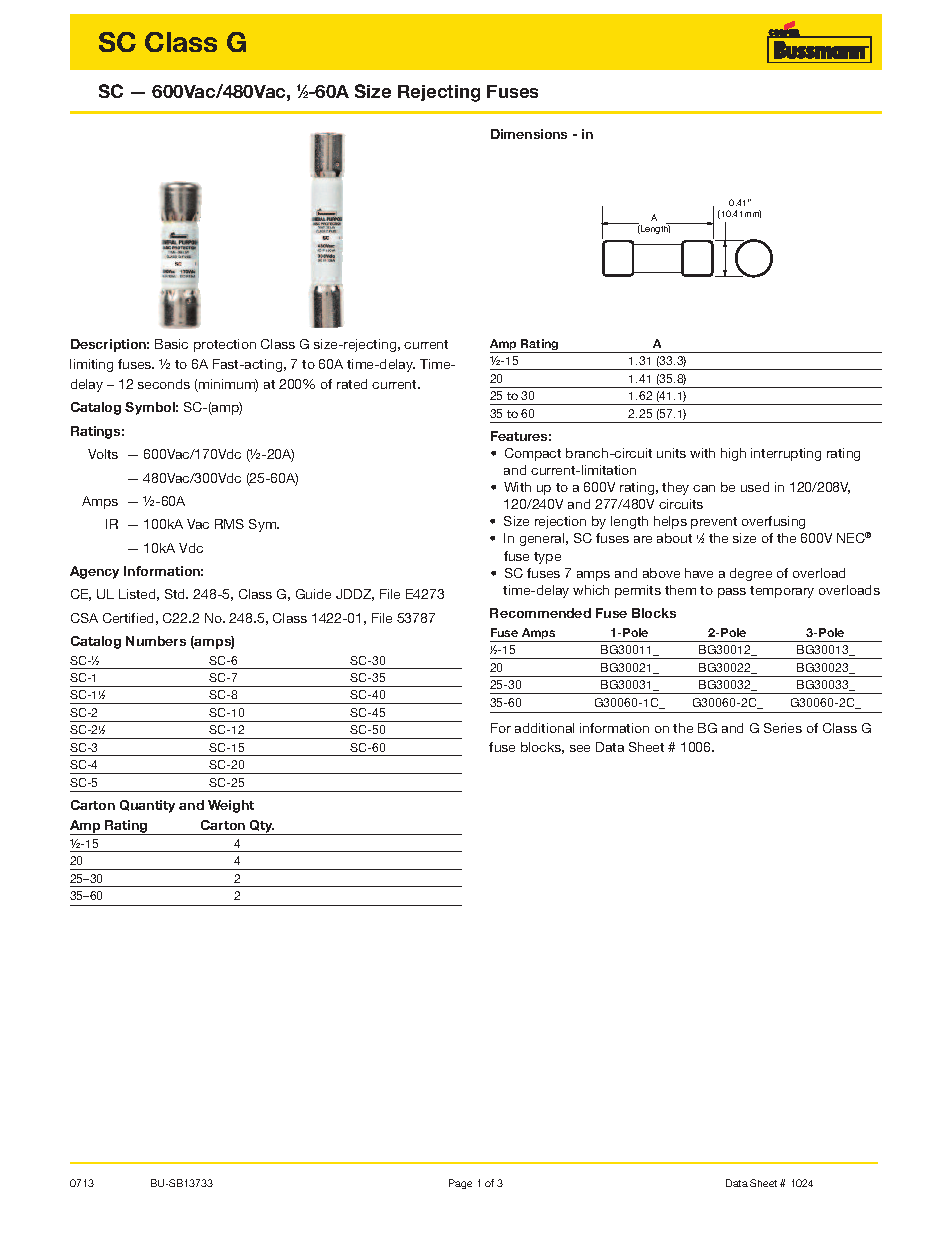 The image size is (952, 1233). What do you see at coordinates (147, 806) in the screenshot?
I see `Quantity` at bounding box center [147, 806].
